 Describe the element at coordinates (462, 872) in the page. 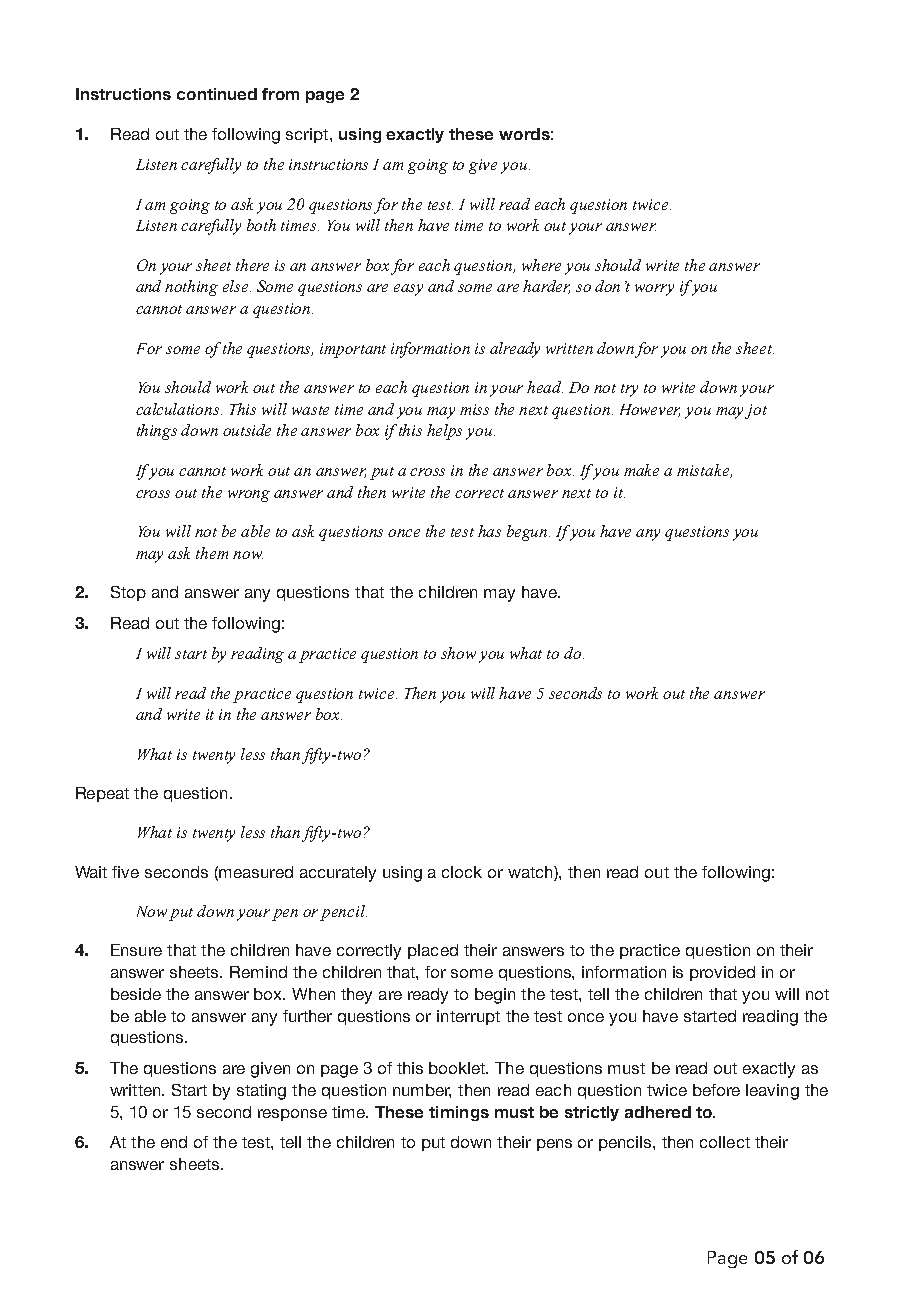

I see `clock` at that location.
